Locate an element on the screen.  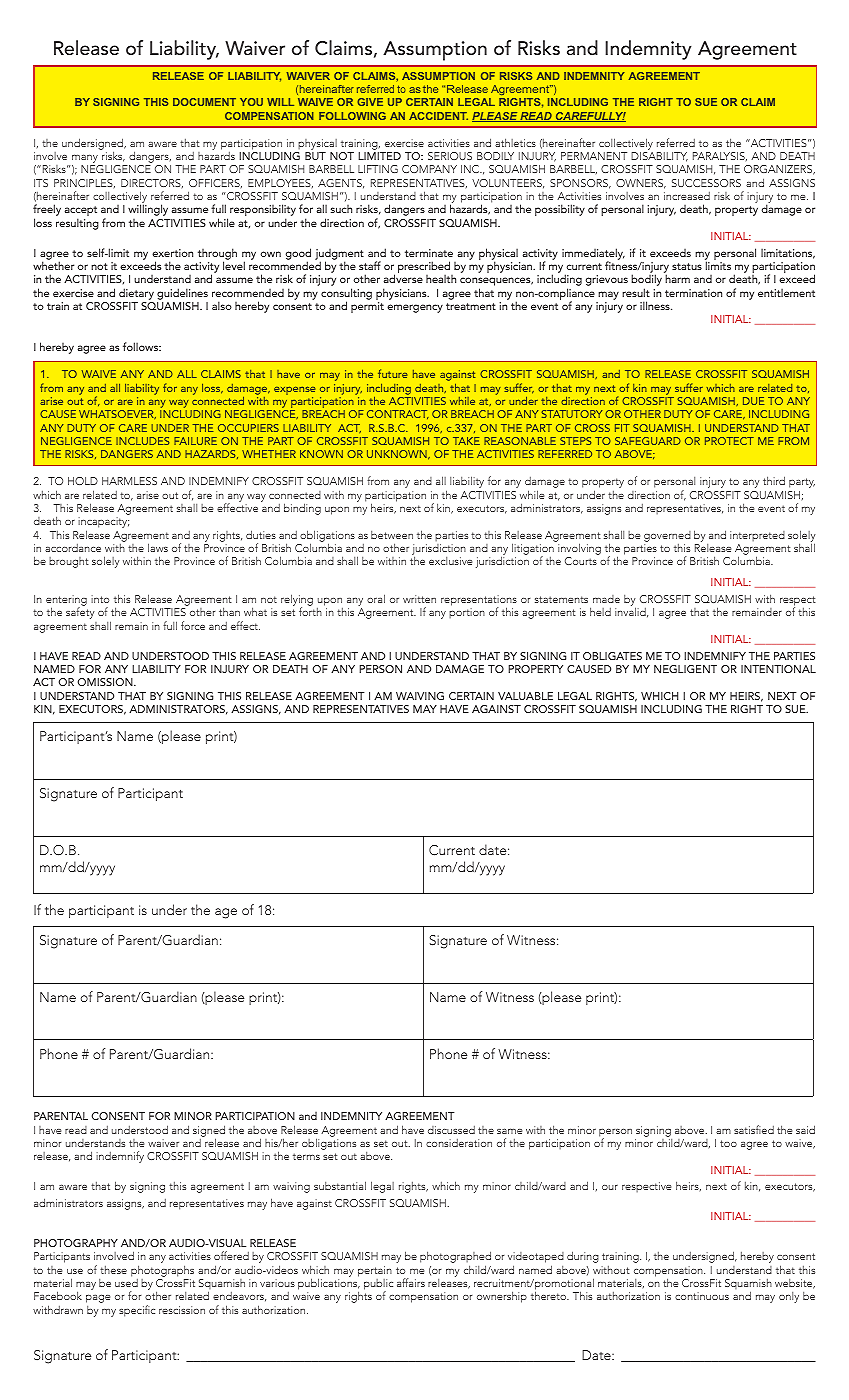
photographs is located at coordinates (162, 1271).
